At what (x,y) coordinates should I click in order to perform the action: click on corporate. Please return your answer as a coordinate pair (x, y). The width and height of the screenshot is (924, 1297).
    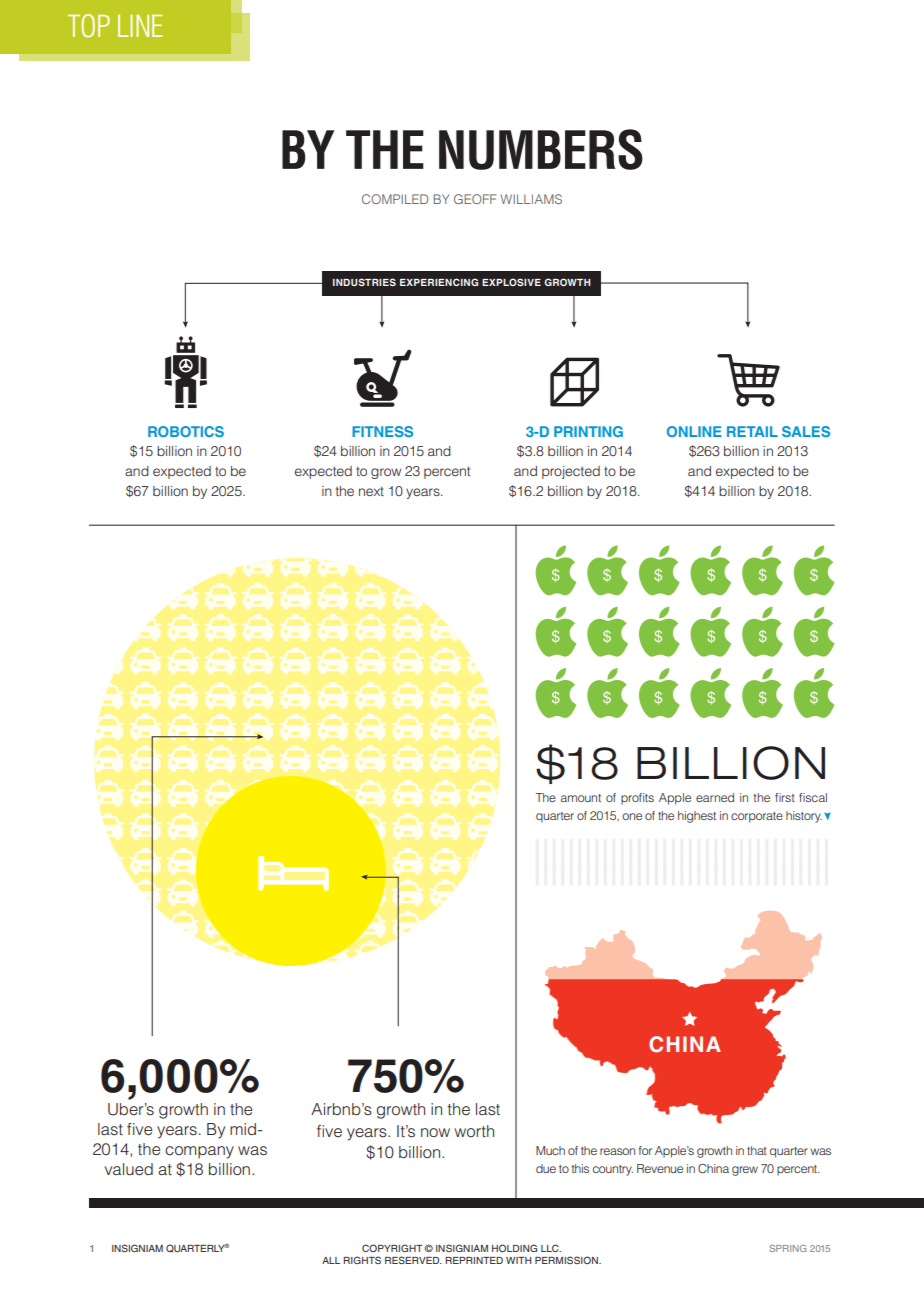
    Looking at the image, I should click on (757, 817).
